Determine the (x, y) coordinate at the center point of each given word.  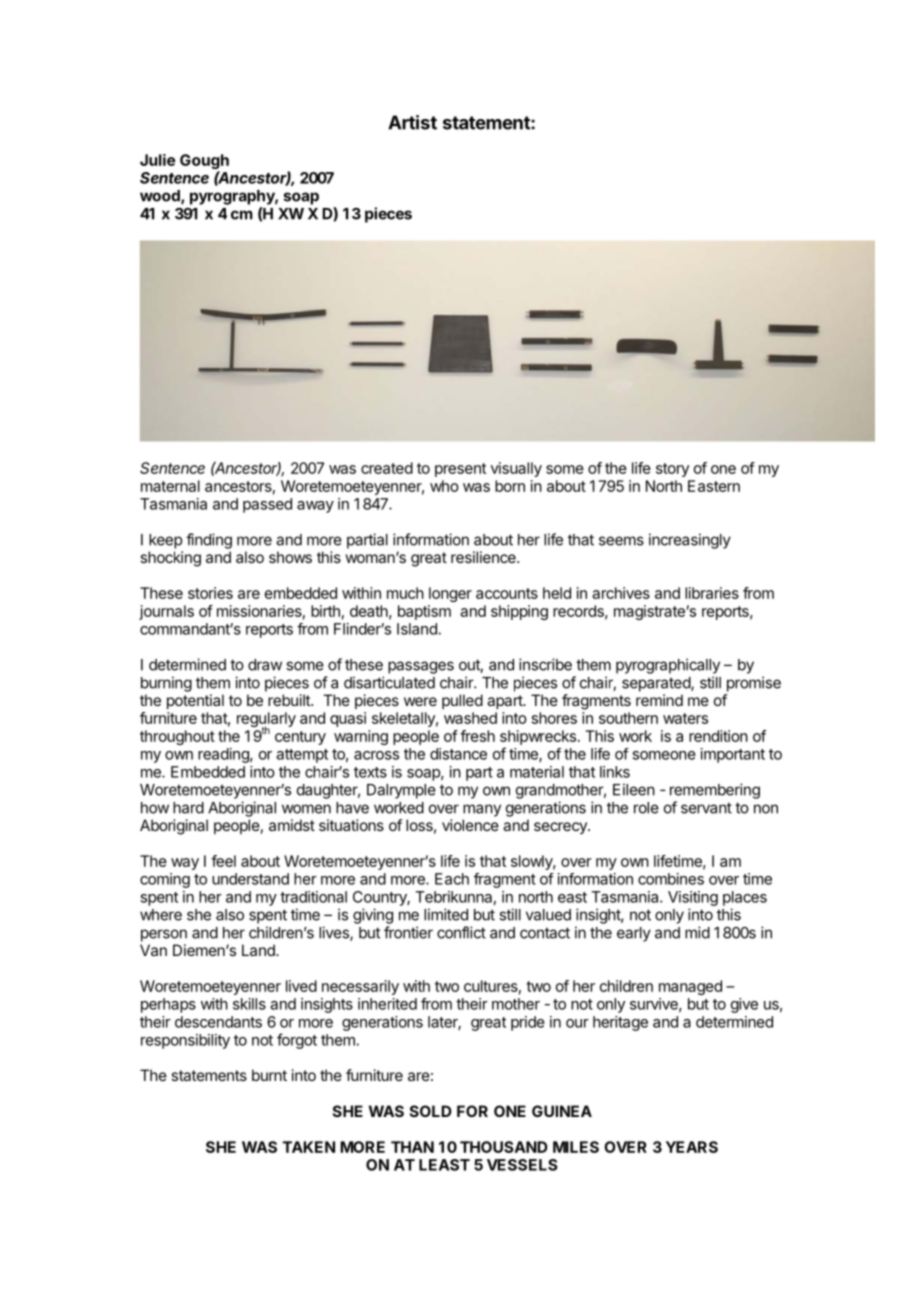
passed (267, 505)
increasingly (690, 541)
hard (188, 808)
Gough (204, 161)
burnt (269, 1075)
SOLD (431, 1111)
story (672, 470)
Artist (412, 122)
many (482, 810)
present (460, 470)
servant (706, 808)
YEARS (692, 1147)
